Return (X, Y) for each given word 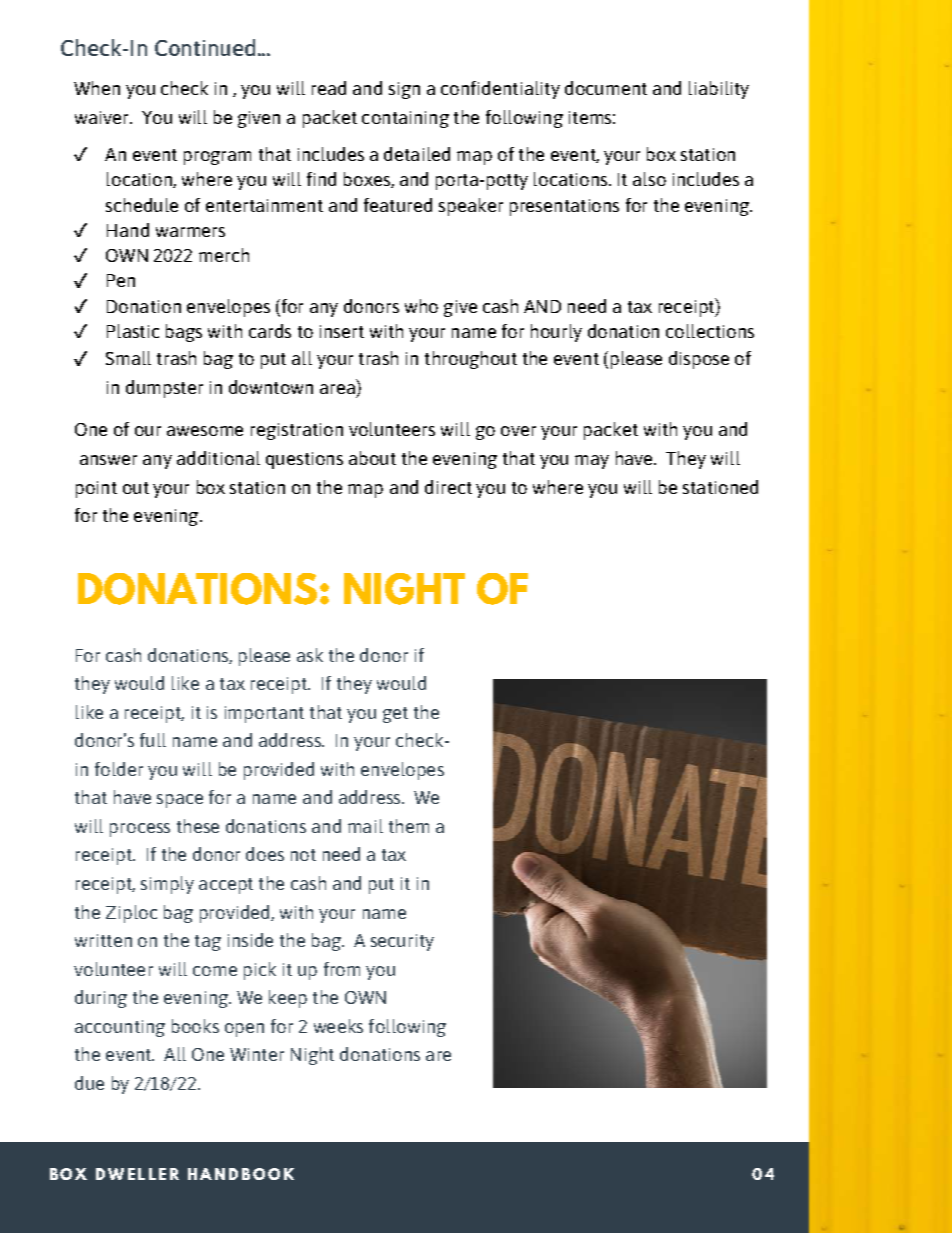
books (195, 1026)
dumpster (164, 389)
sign (404, 90)
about (372, 458)
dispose (699, 360)
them (409, 826)
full (153, 740)
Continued (205, 47)
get (395, 715)
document (606, 88)
